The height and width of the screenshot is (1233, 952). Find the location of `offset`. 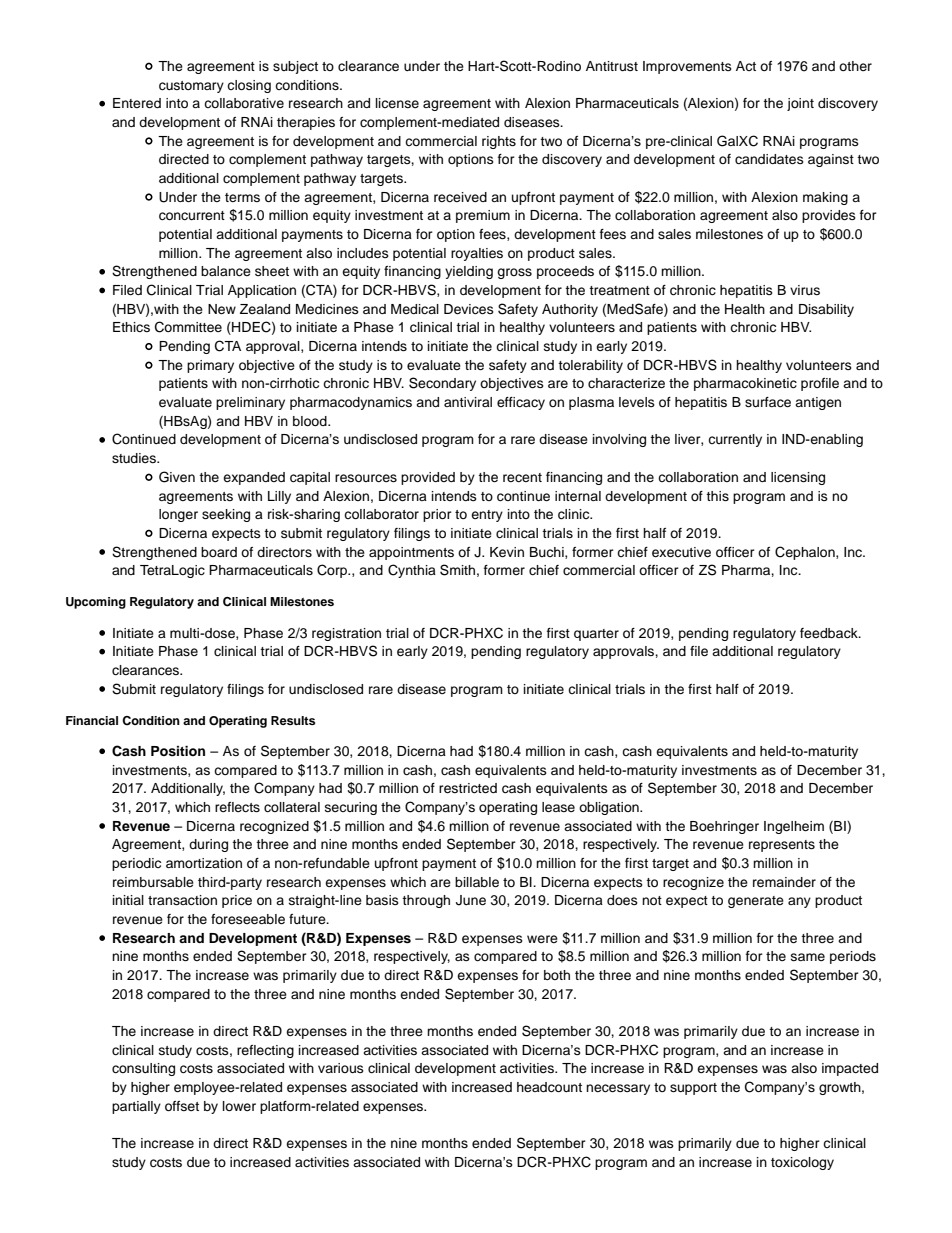

offset is located at coordinates (182, 1106).
